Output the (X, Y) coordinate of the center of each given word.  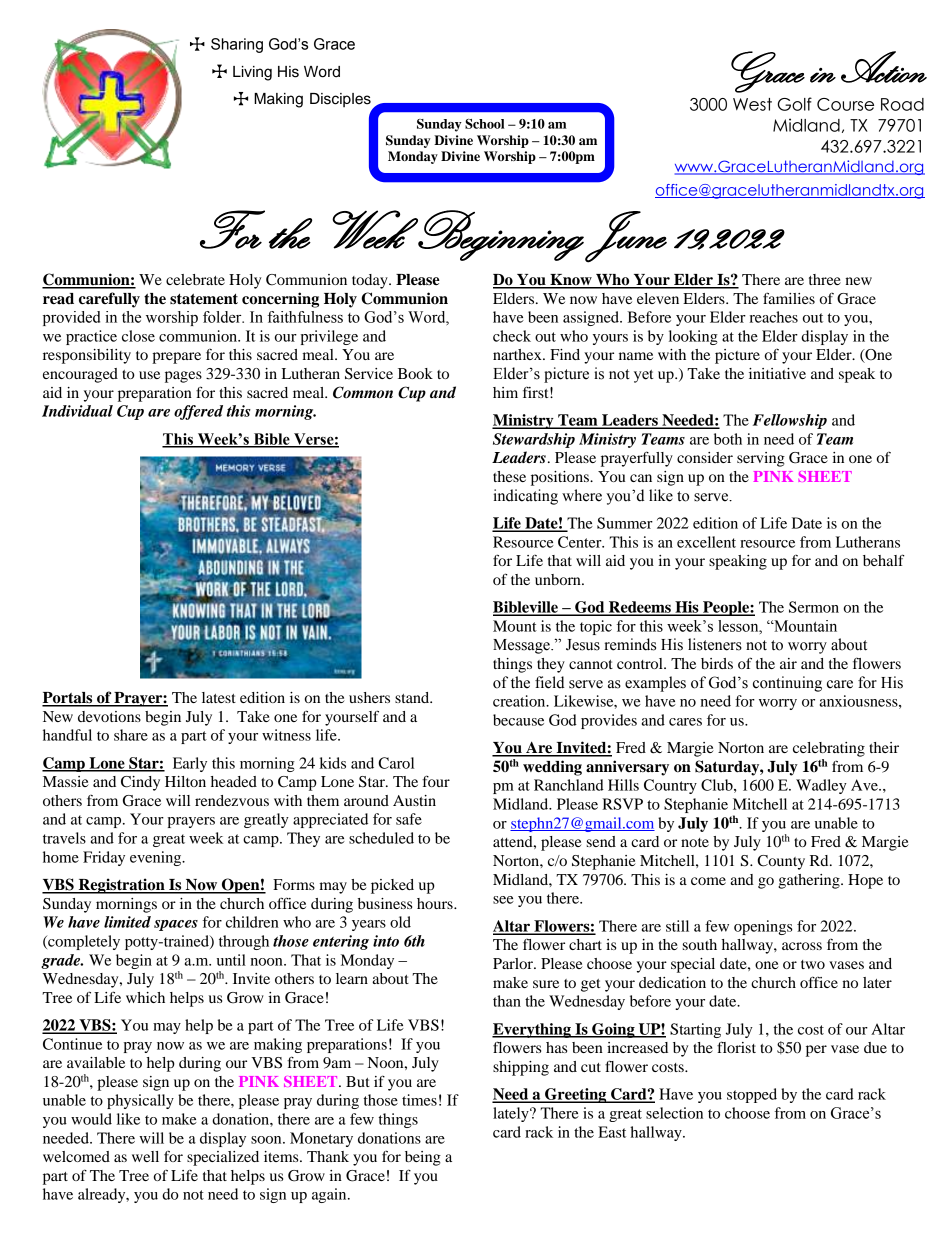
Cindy (140, 783)
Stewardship (534, 440)
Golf (794, 104)
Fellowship (790, 421)
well (145, 1156)
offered (198, 412)
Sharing (237, 45)
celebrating (829, 749)
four (436, 781)
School (485, 124)
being (423, 1158)
